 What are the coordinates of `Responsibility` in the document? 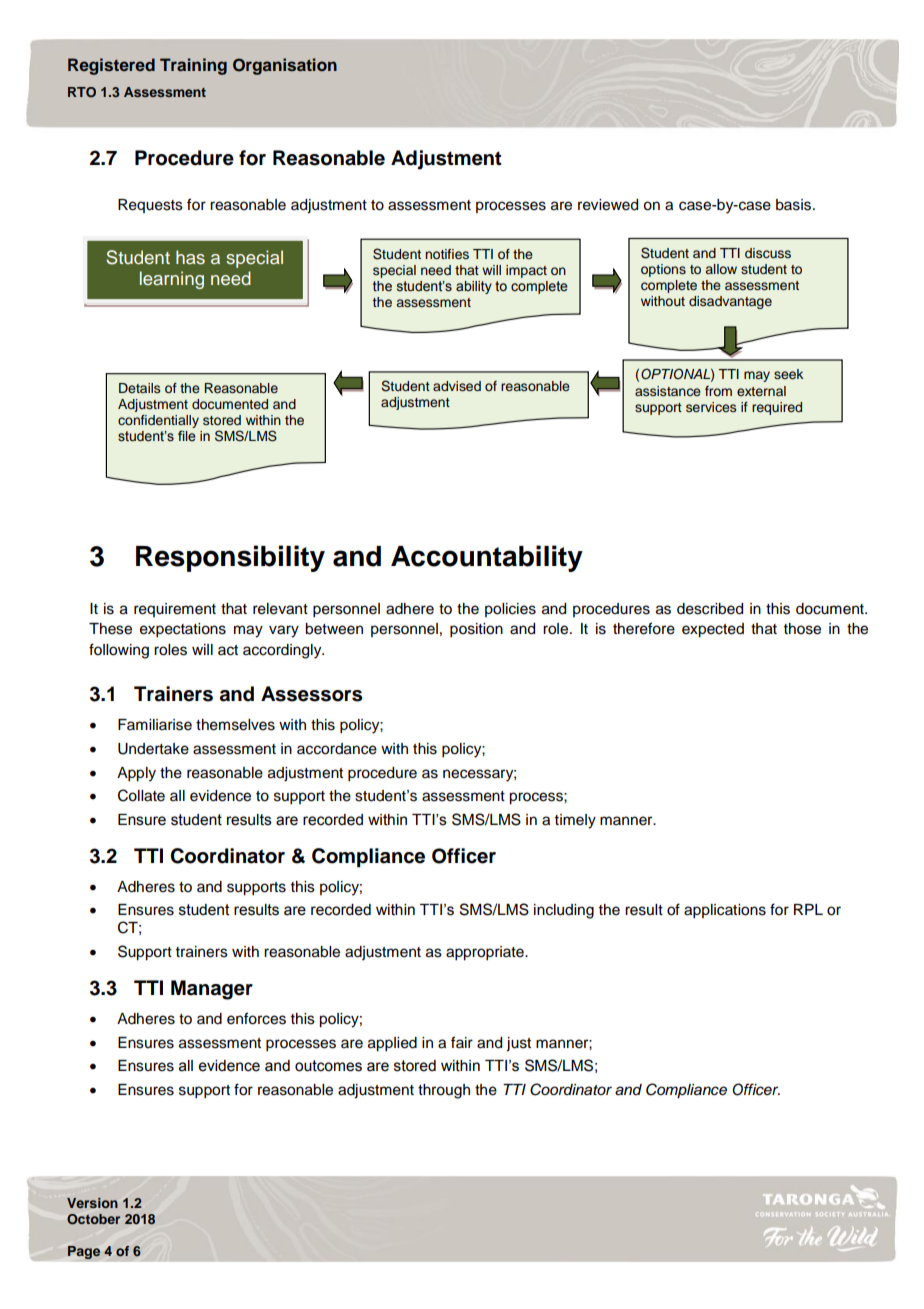 It's located at (230, 558).
